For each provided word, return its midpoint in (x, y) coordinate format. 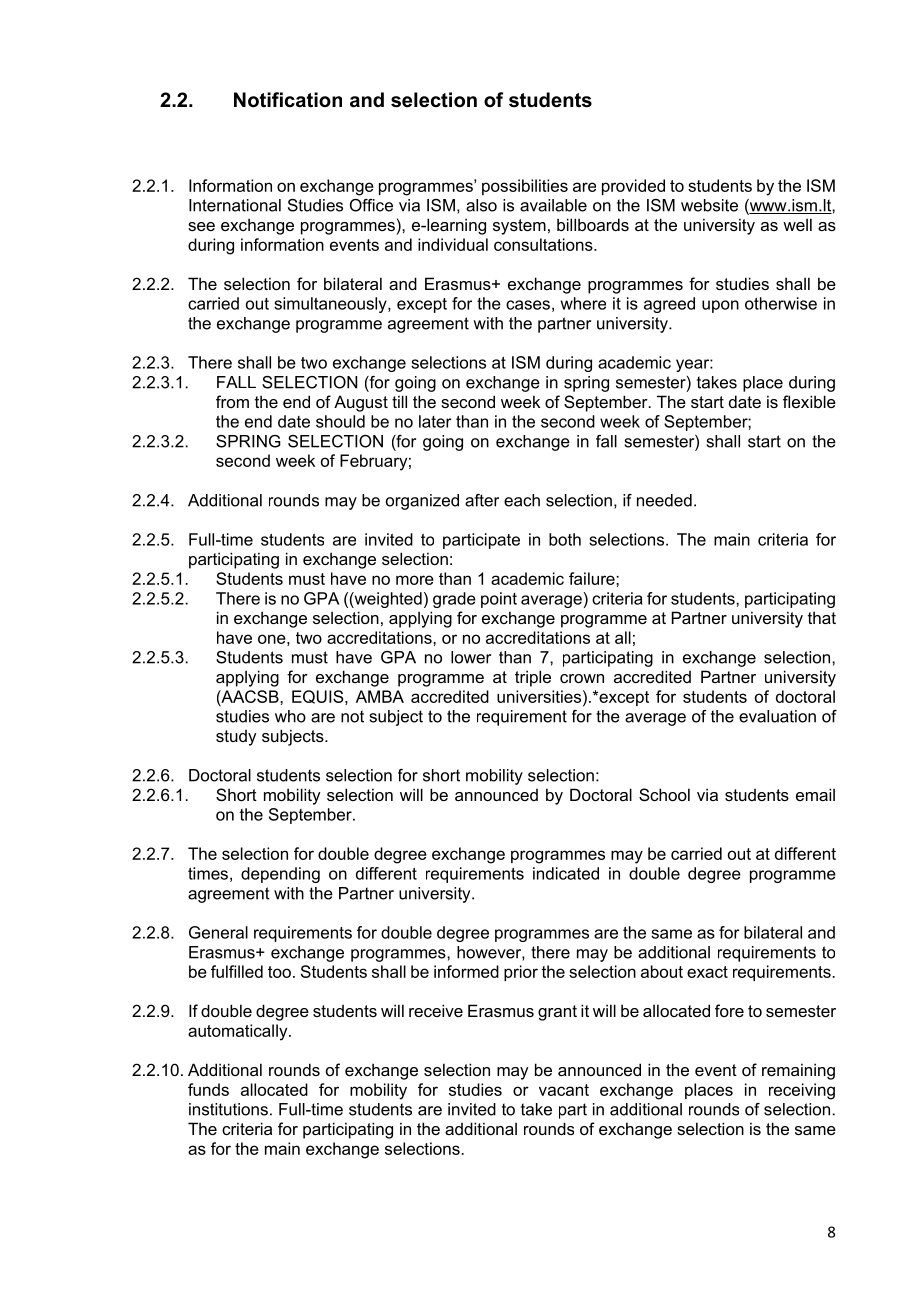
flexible (809, 401)
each (522, 500)
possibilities (525, 187)
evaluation (777, 716)
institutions (228, 1109)
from (232, 401)
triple (533, 678)
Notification (288, 100)
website (709, 205)
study (236, 738)
